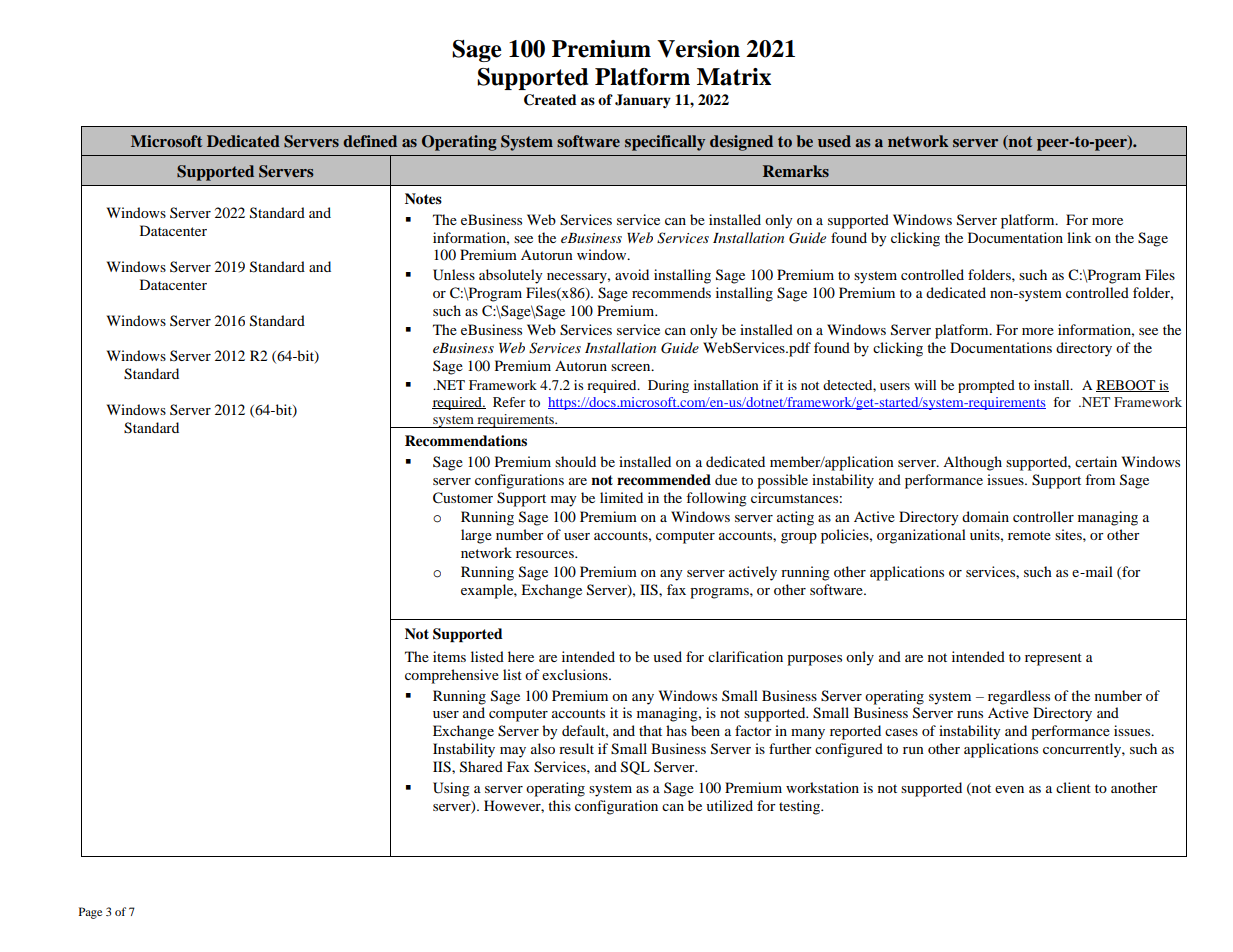 The image size is (1233, 952). What do you see at coordinates (466, 441) in the image?
I see `Recommendations` at bounding box center [466, 441].
